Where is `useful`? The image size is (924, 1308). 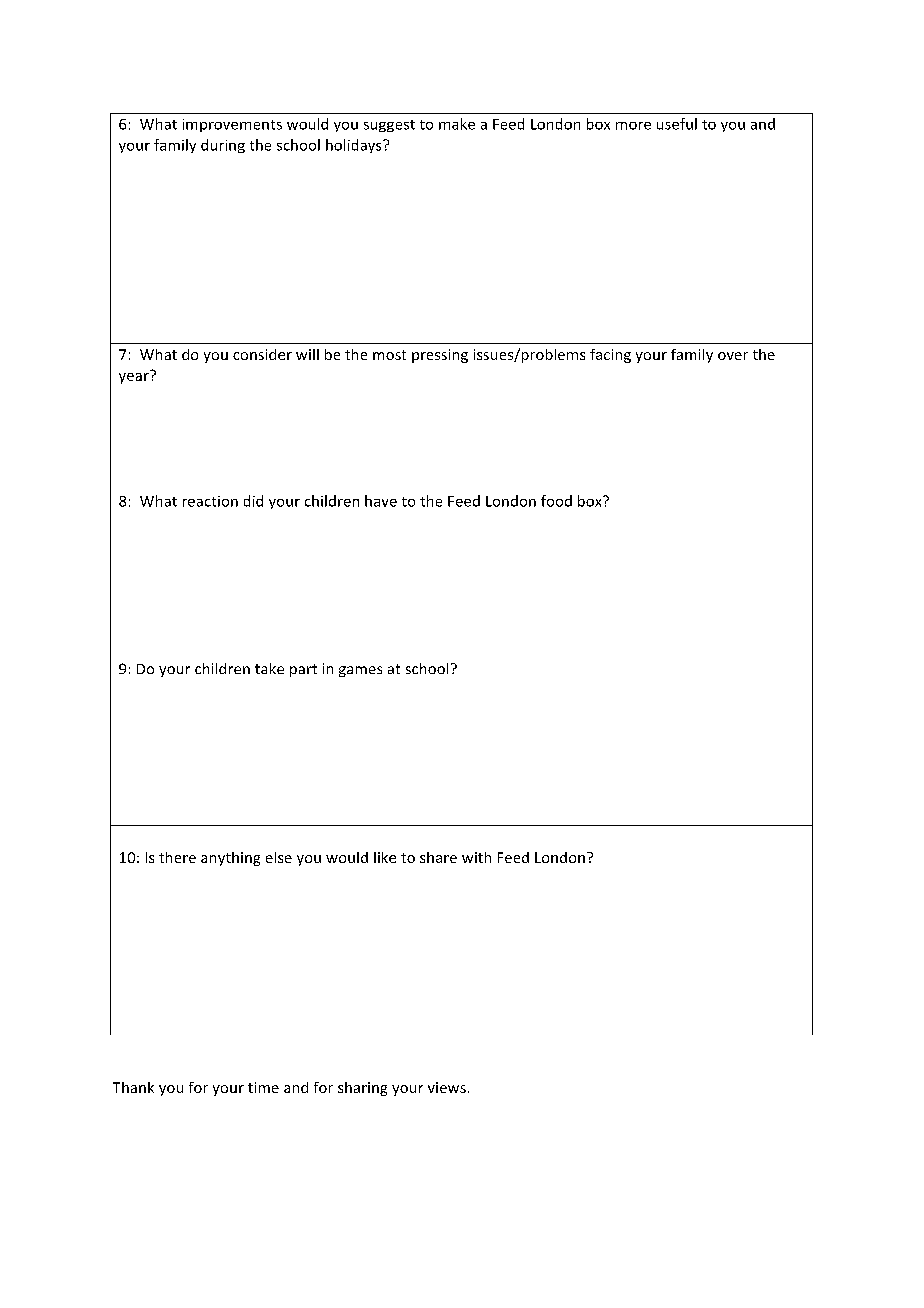 useful is located at coordinates (677, 124).
